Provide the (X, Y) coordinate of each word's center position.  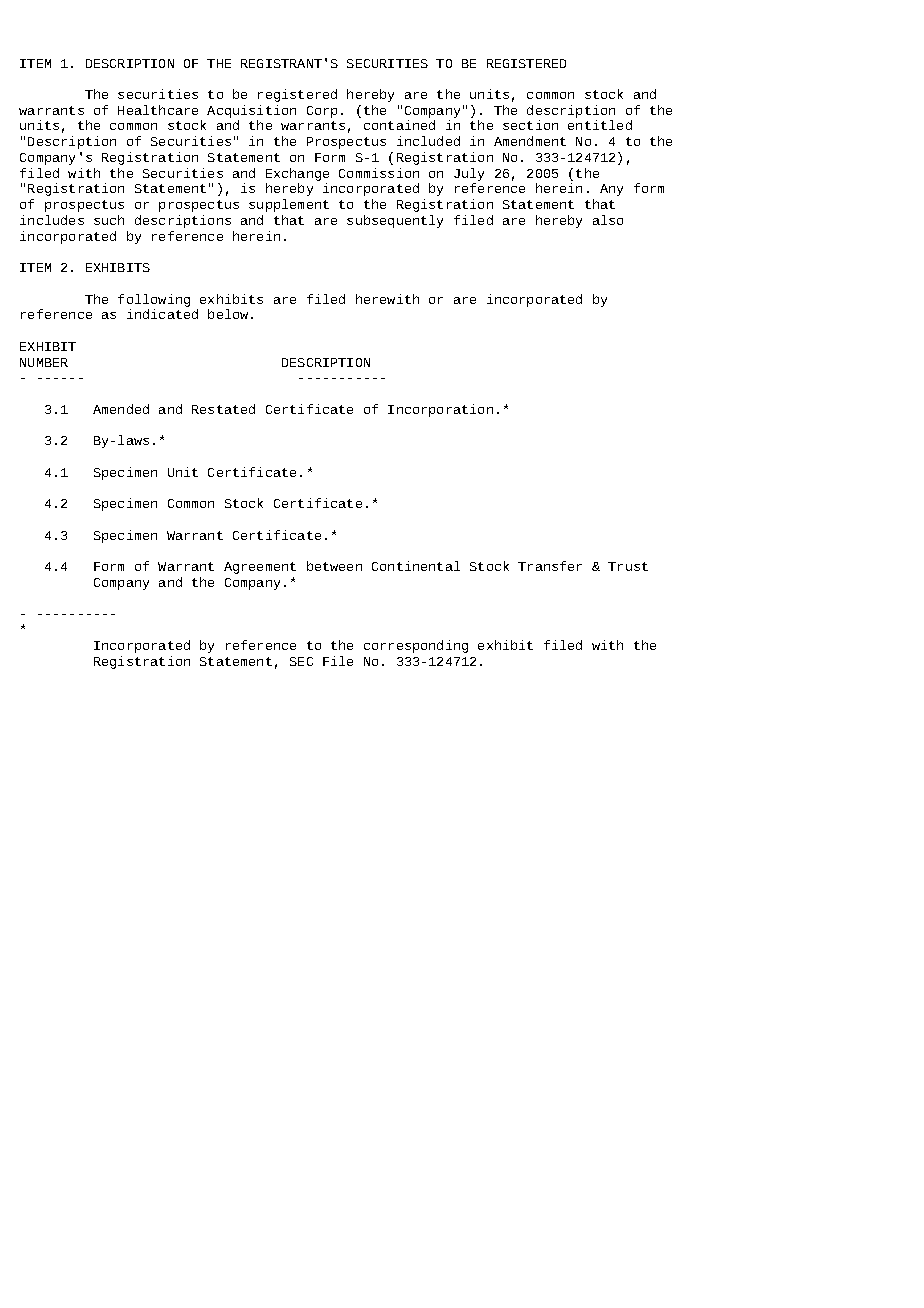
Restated (223, 409)
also (608, 220)
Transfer (550, 566)
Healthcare (158, 110)
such (109, 220)
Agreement (260, 568)
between (334, 566)
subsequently (395, 221)
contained (399, 125)
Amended (121, 409)
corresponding (416, 646)
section (530, 125)
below (228, 314)
